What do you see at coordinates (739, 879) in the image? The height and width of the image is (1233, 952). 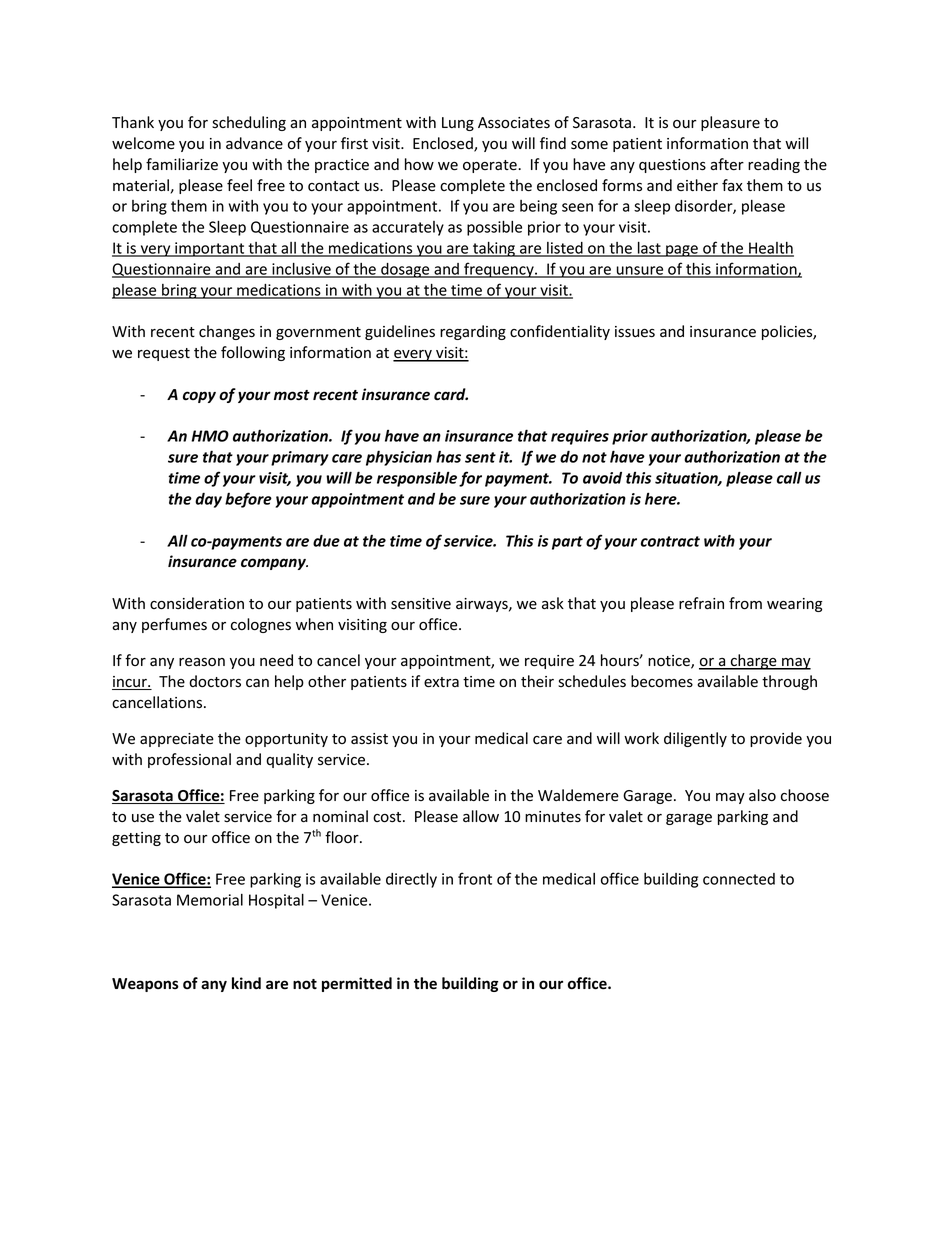 I see `connected` at bounding box center [739, 879].
